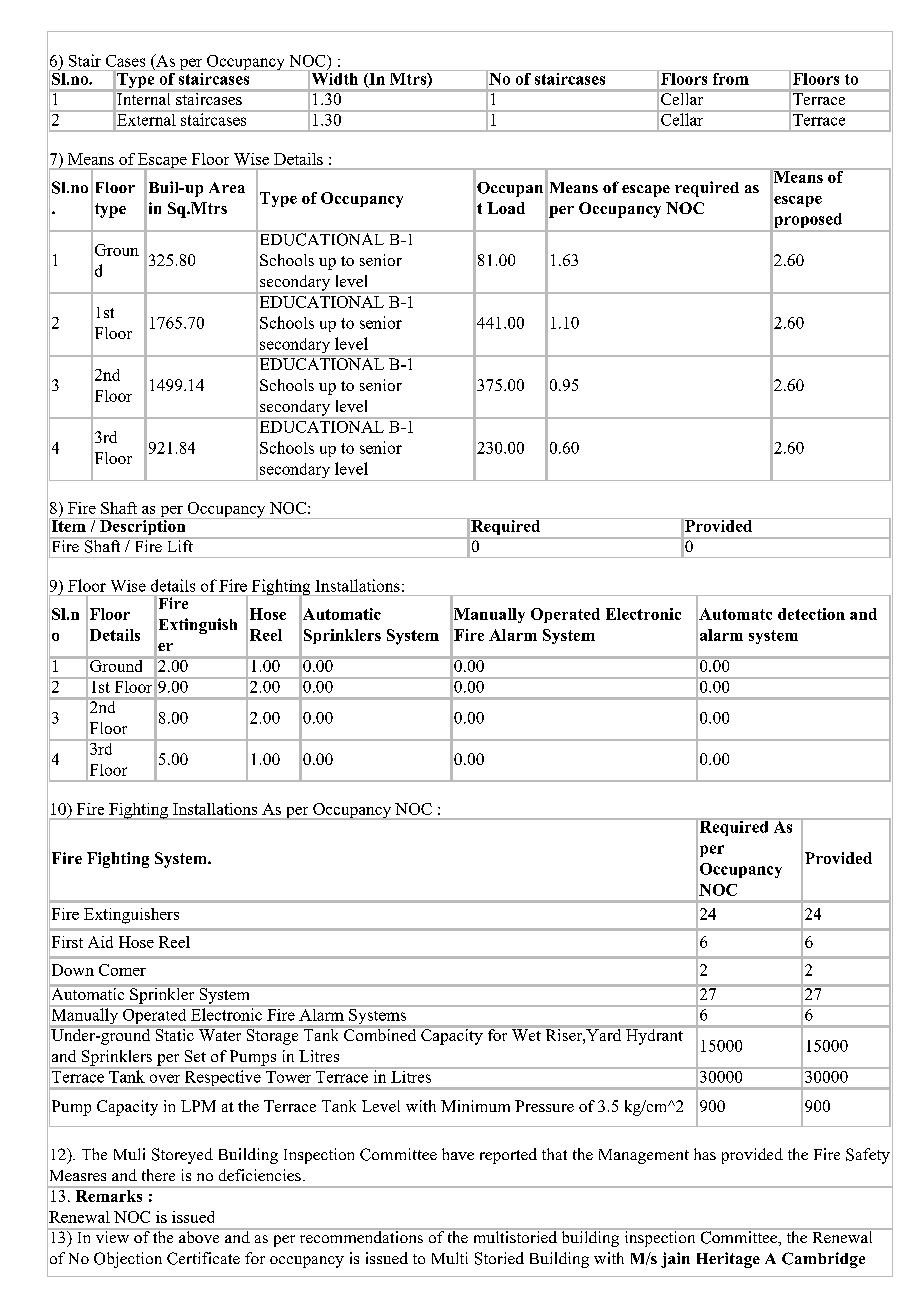 The width and height of the screenshot is (924, 1308). I want to click on Area, so click(227, 187).
